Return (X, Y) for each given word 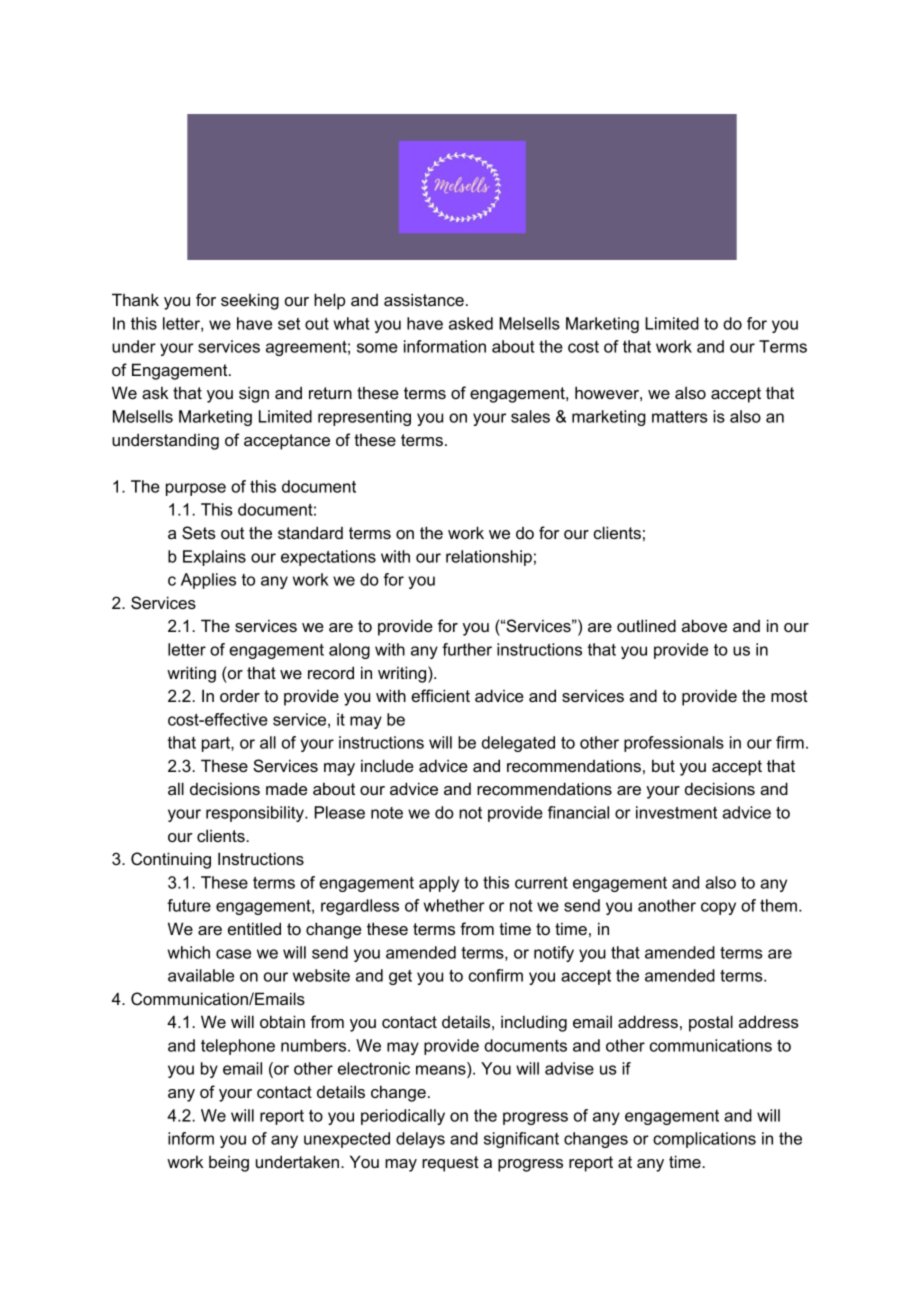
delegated (518, 744)
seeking (250, 301)
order (240, 695)
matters (679, 417)
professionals (674, 744)
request (450, 1164)
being (229, 1163)
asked (471, 323)
